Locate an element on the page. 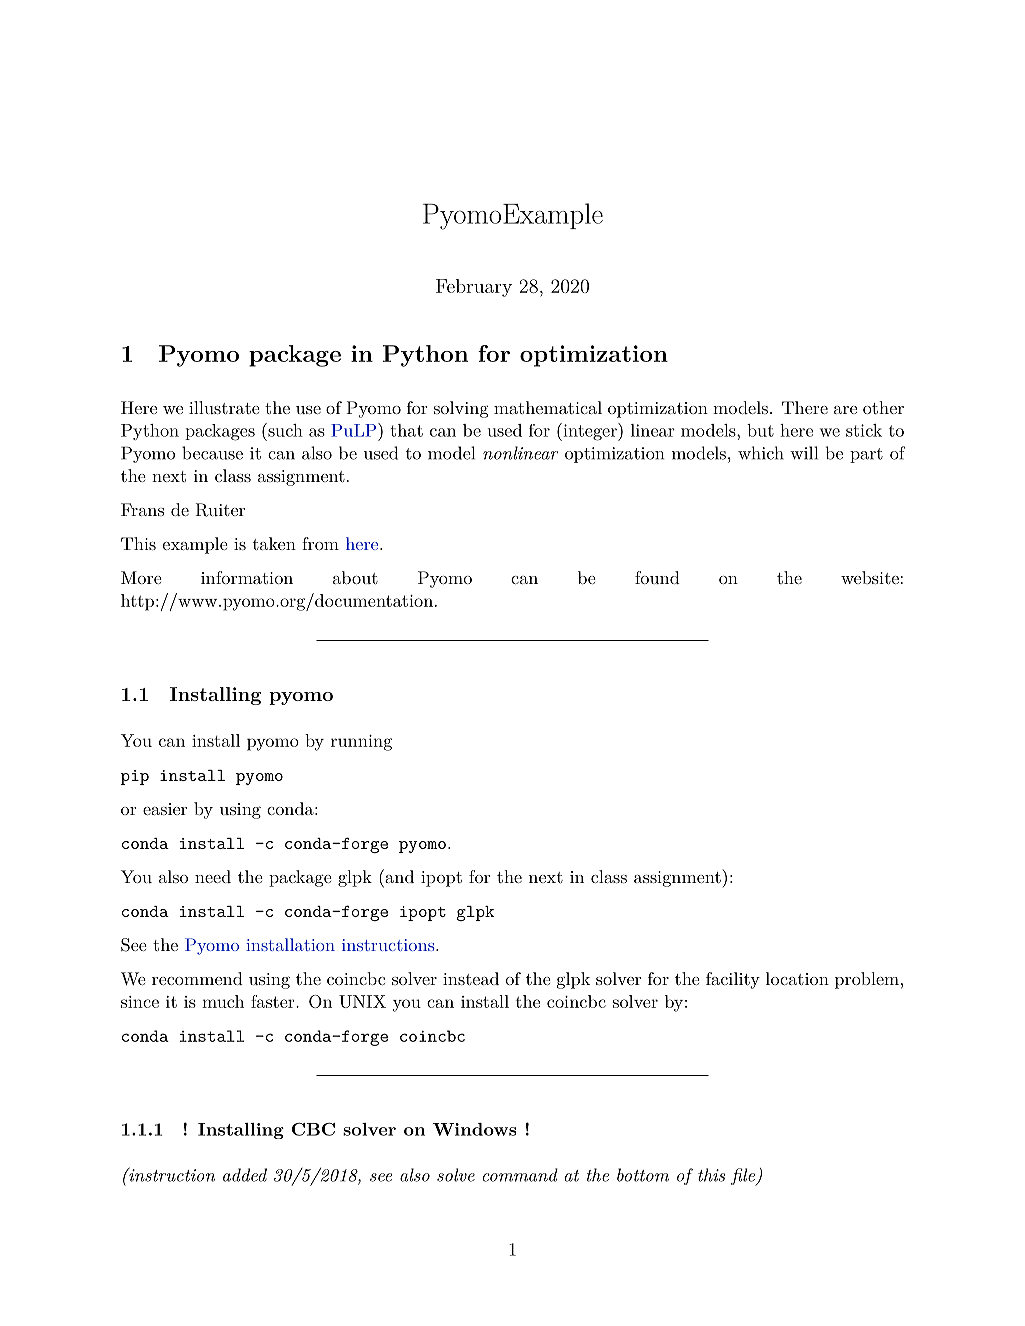 This document has width=1025, height=1326. are is located at coordinates (845, 410).
